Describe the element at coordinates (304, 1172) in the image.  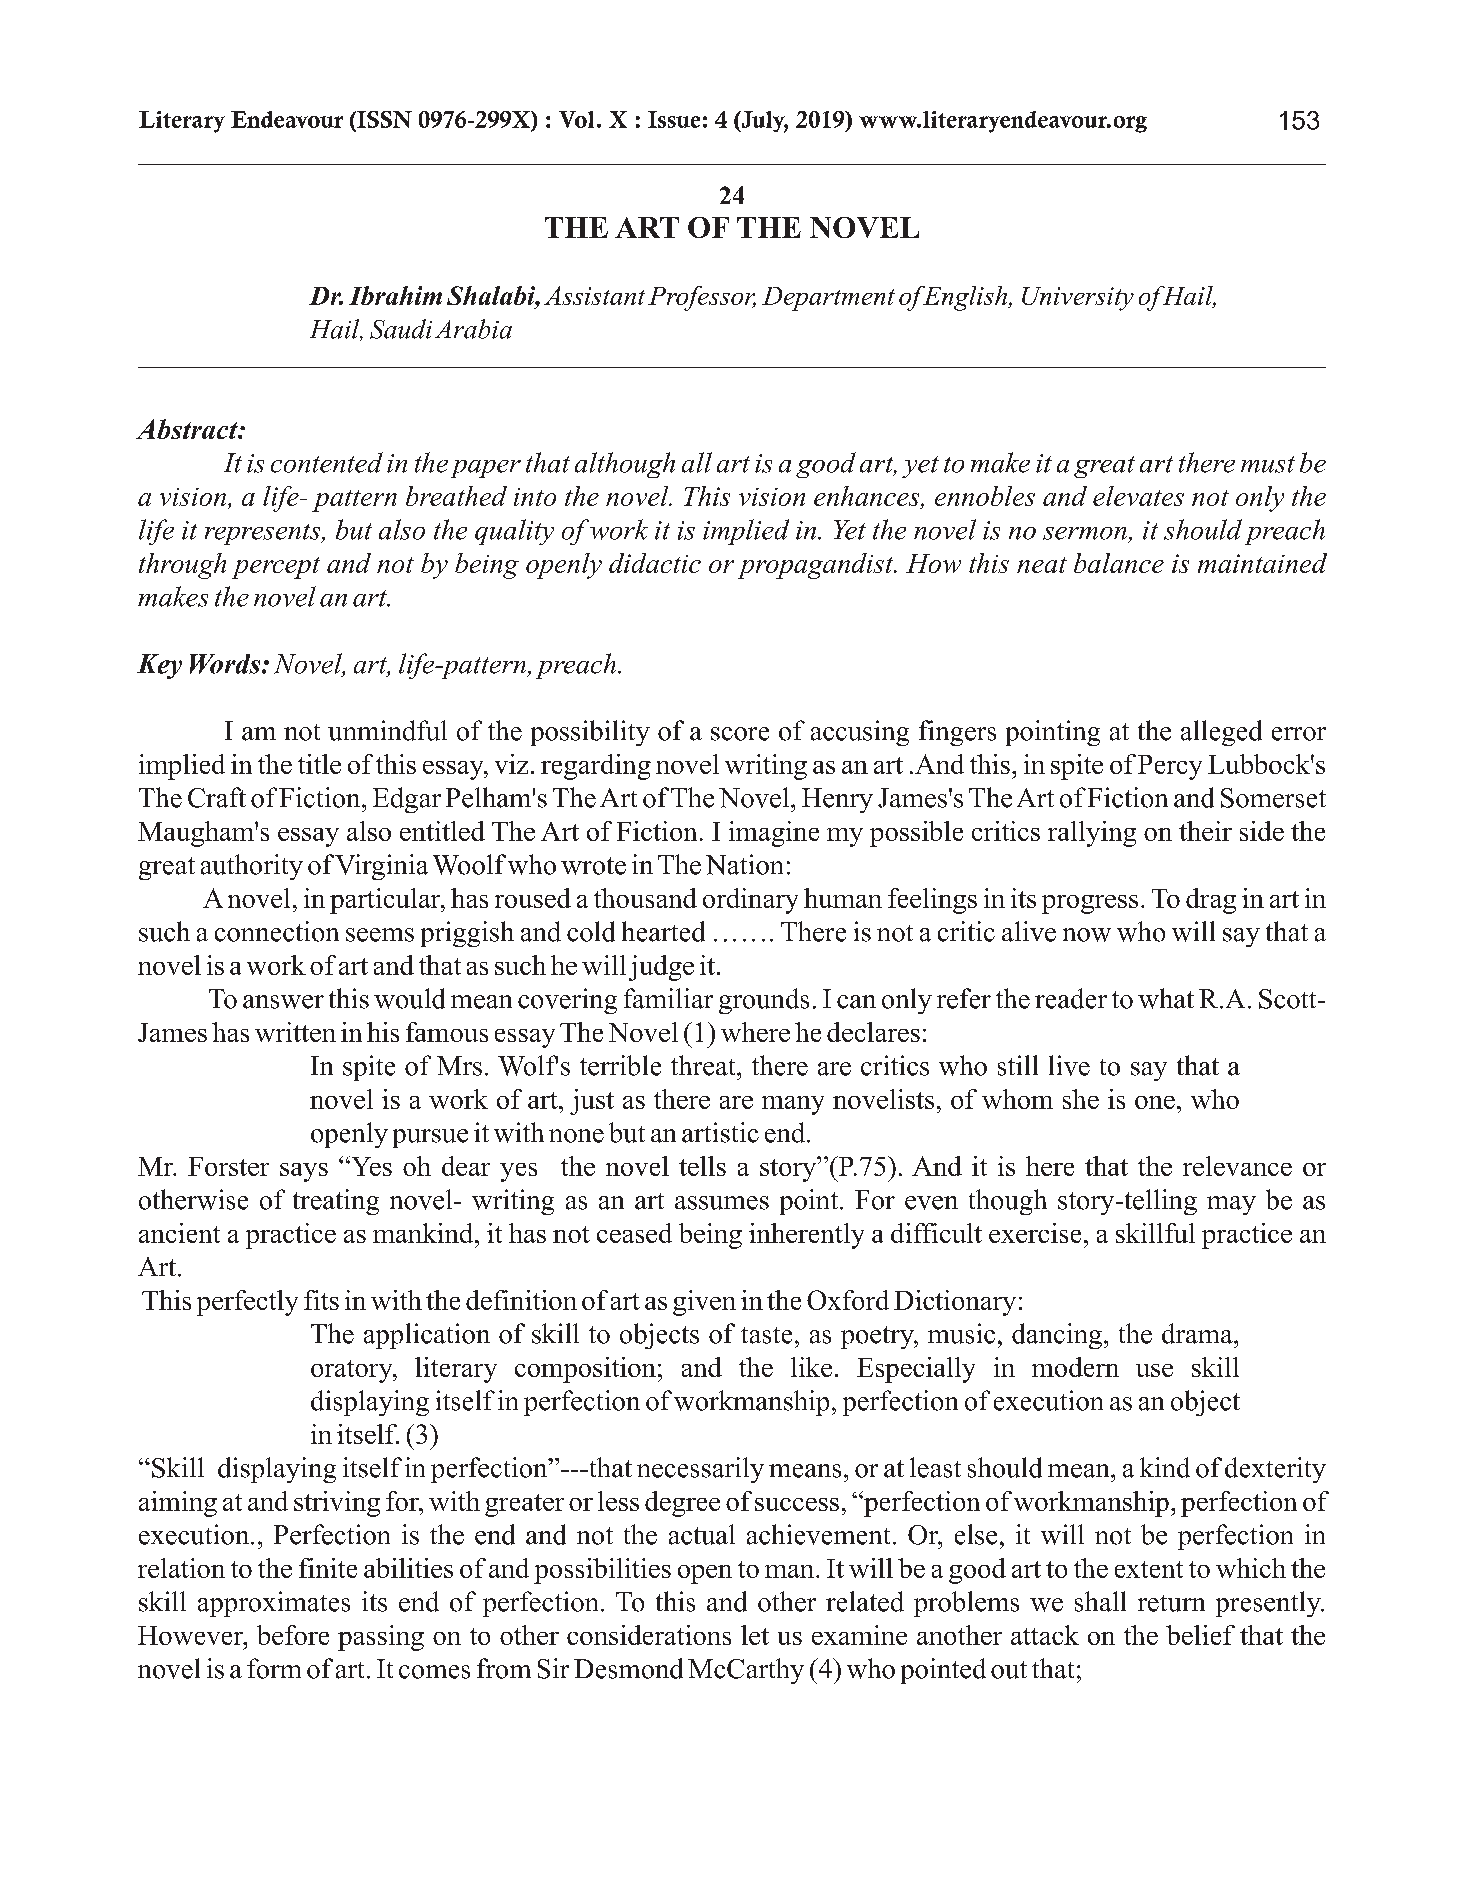
I see `says` at that location.
